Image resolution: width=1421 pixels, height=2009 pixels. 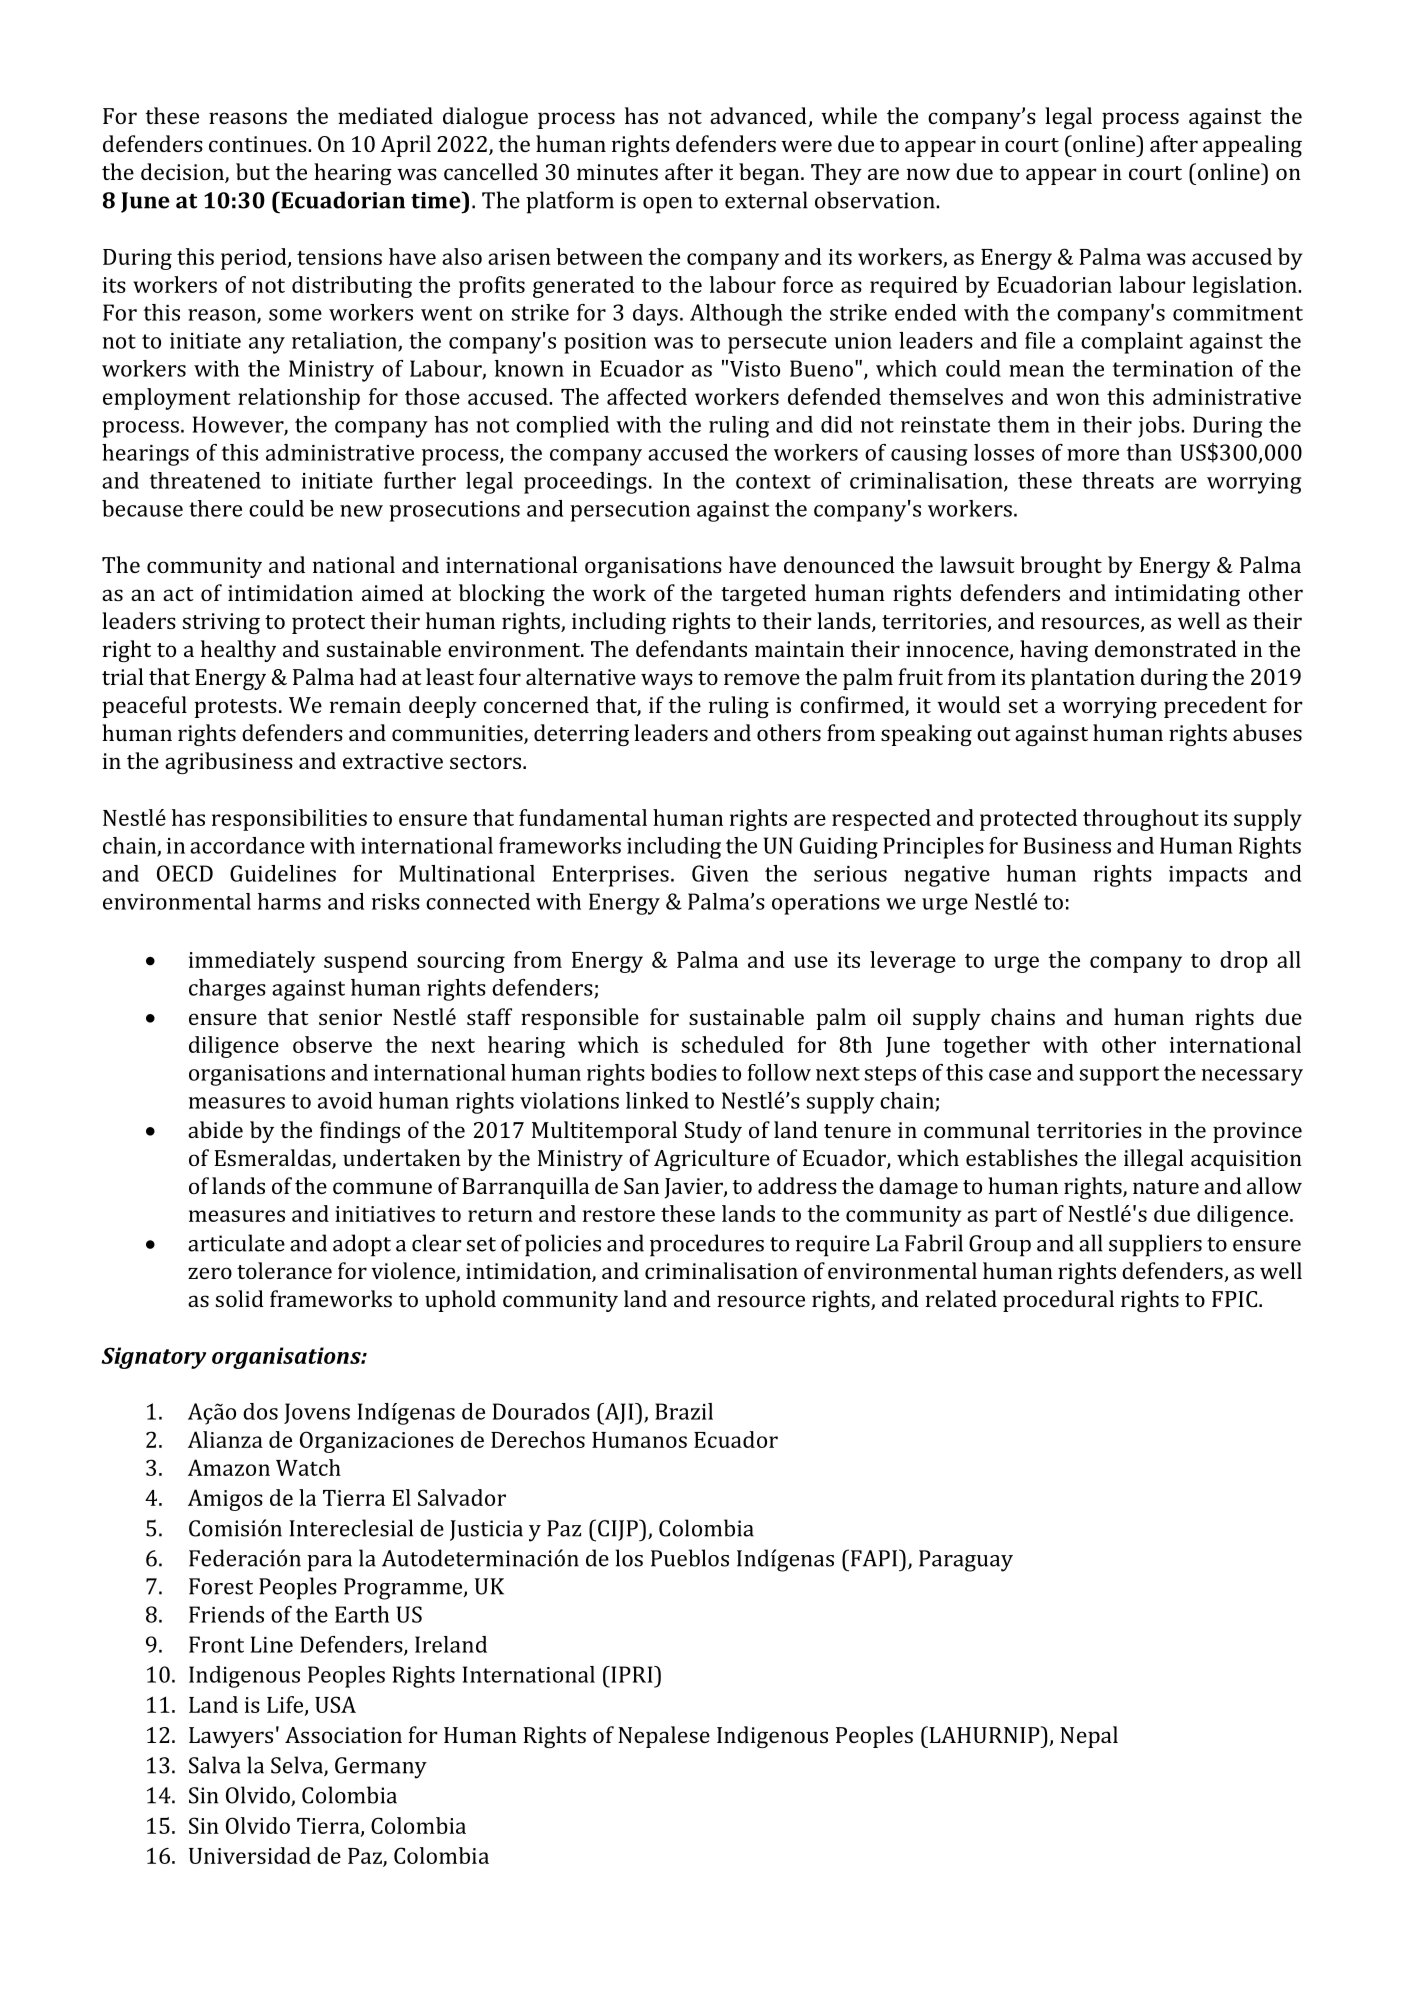 What do you see at coordinates (667, 205) in the page?
I see `open` at bounding box center [667, 205].
